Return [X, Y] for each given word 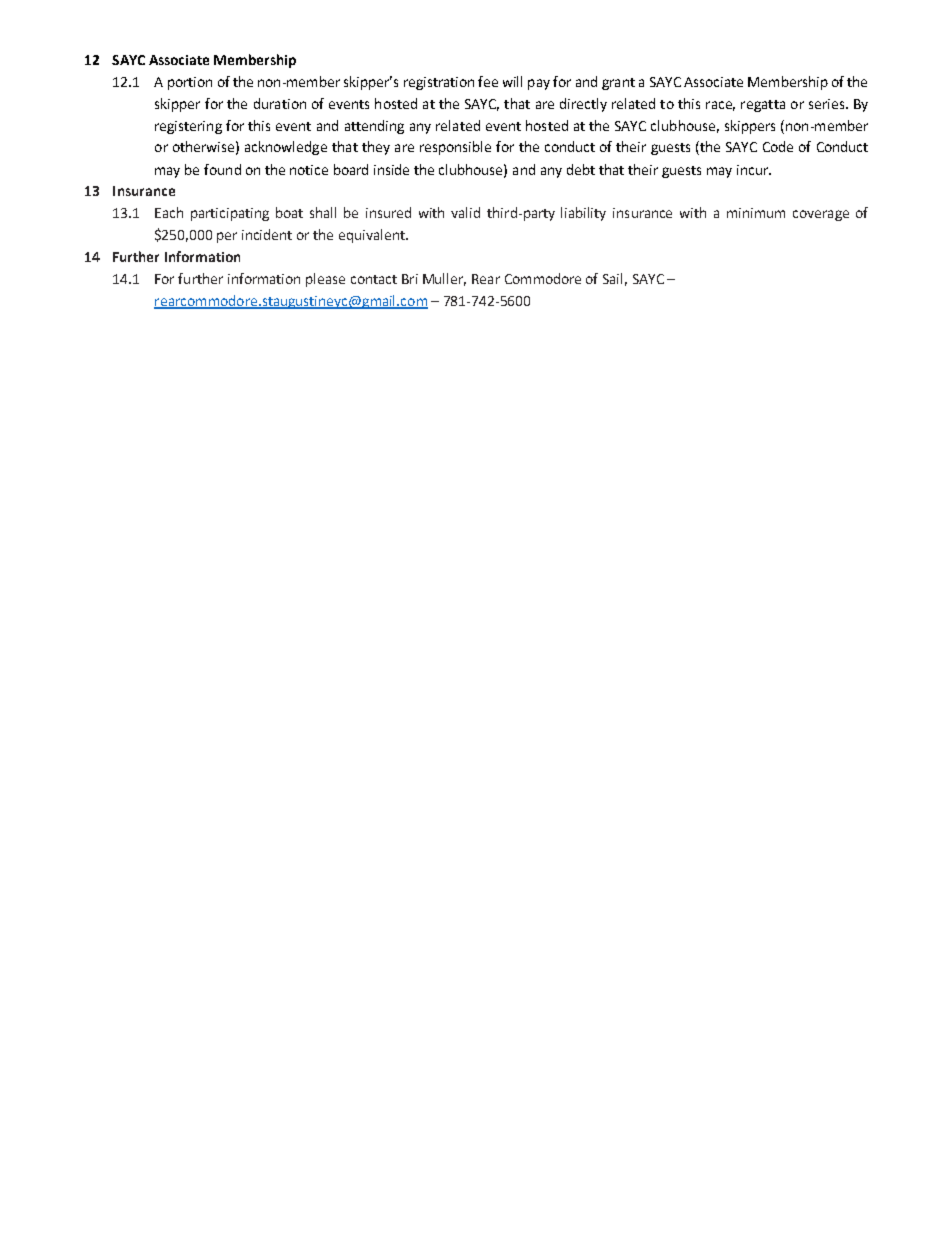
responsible [455, 148]
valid [465, 212]
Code [778, 146]
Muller [444, 279]
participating [230, 214]
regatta [763, 106]
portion [190, 83]
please [325, 280]
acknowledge [286, 148]
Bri [410, 279]
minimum [756, 213]
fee [488, 81]
